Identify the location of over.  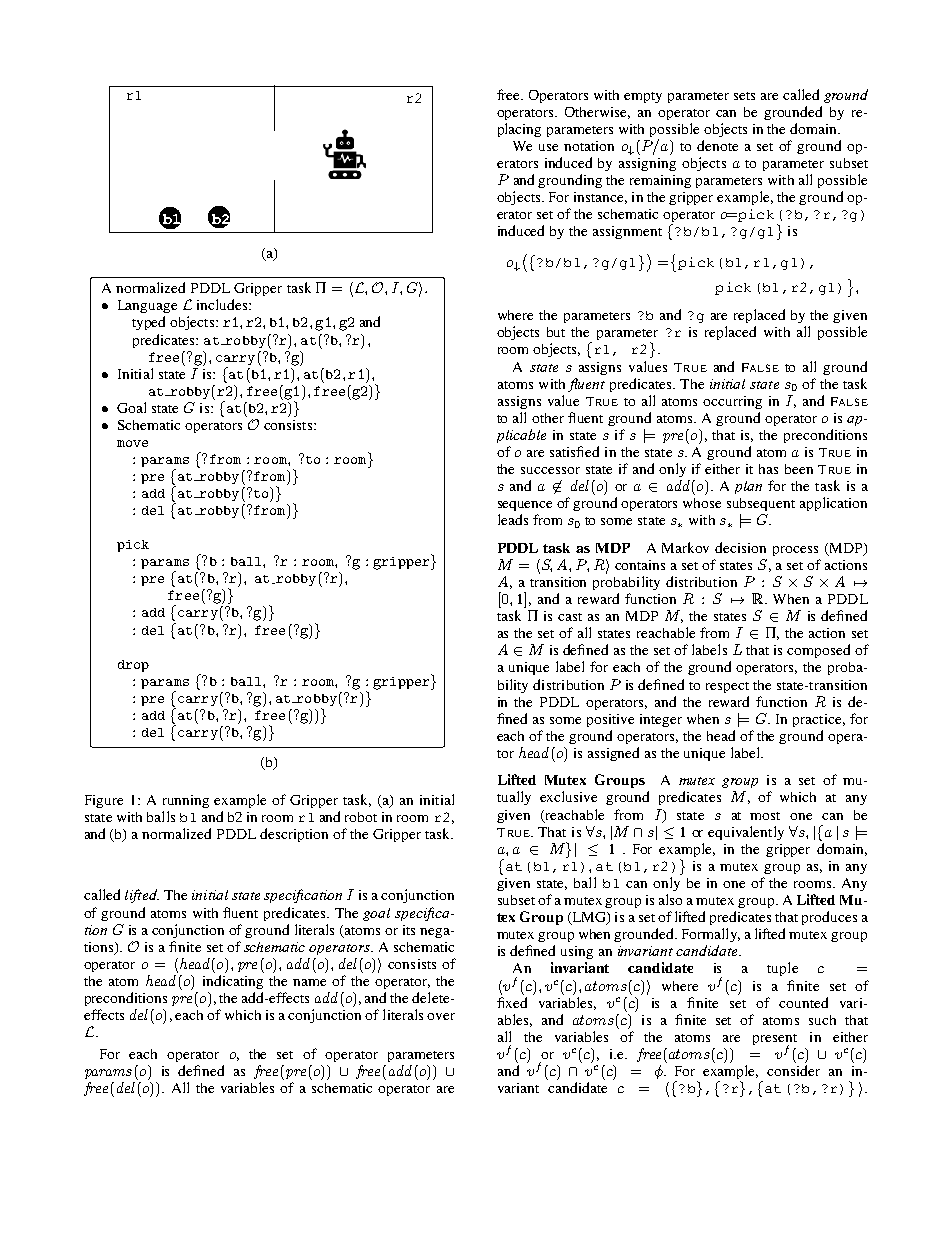
(441, 1016).
